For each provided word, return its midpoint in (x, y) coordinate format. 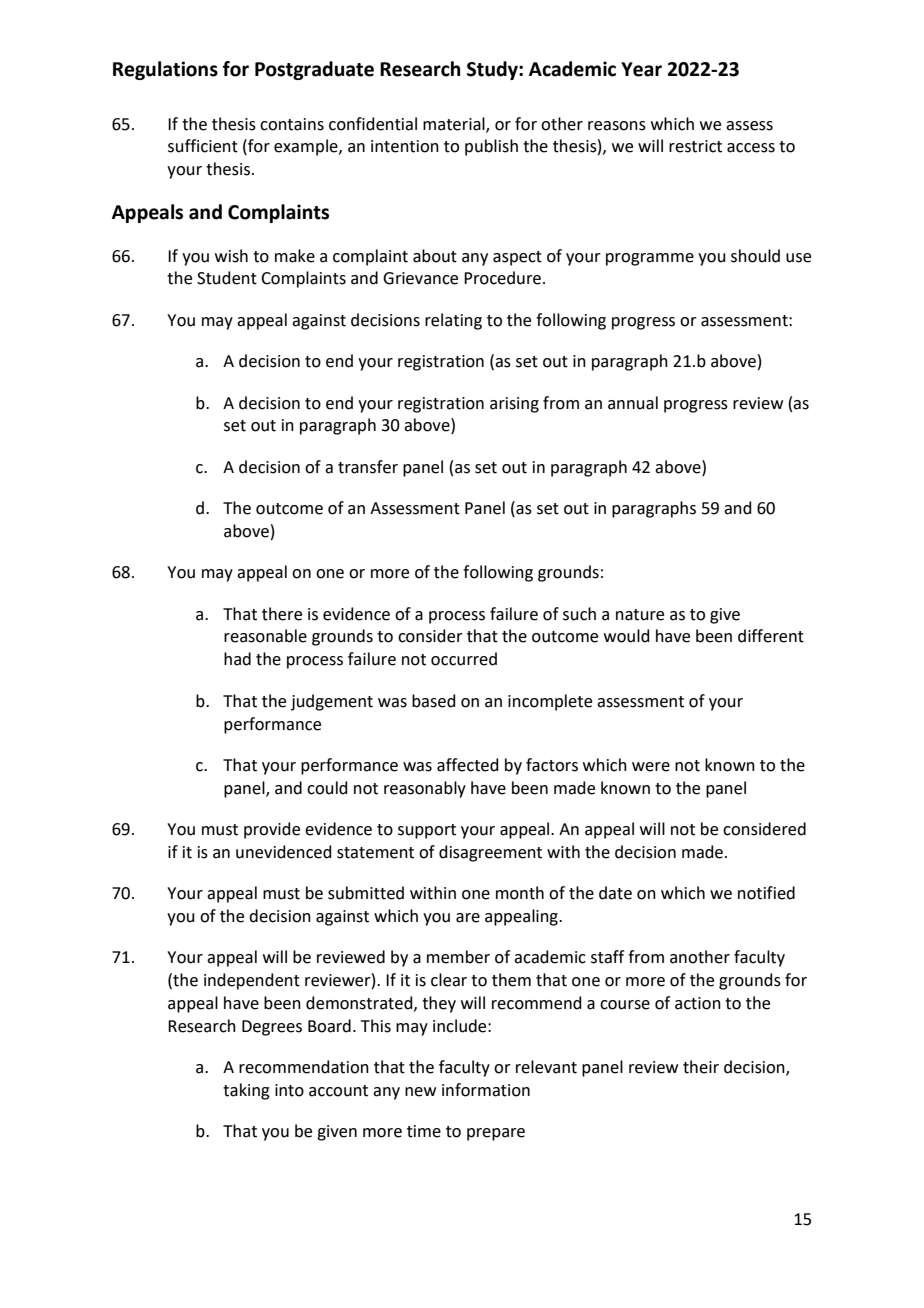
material (455, 124)
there (282, 614)
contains (292, 124)
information (486, 1090)
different (771, 636)
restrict (695, 146)
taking (246, 1091)
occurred (464, 659)
